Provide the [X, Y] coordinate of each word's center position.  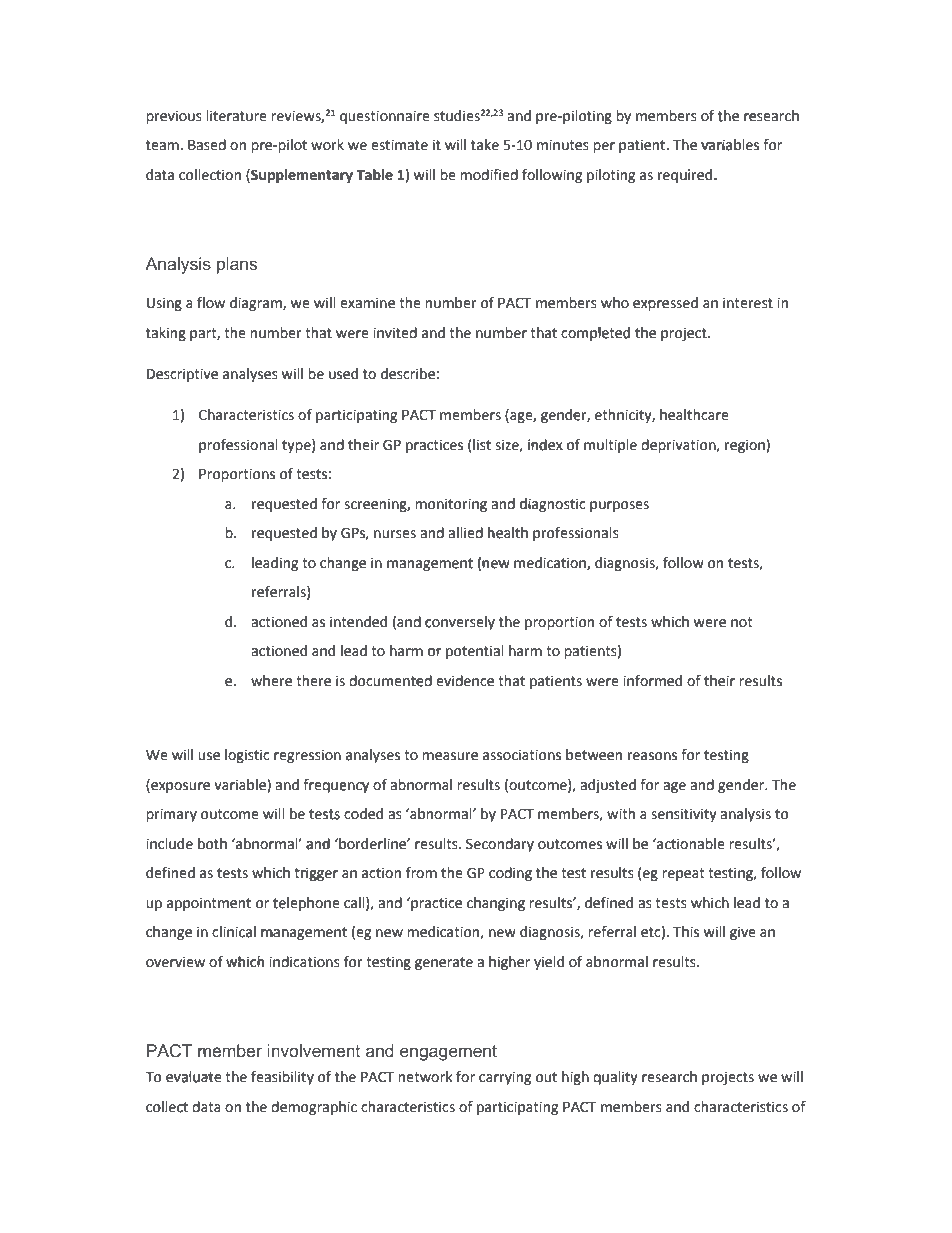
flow [211, 303]
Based [207, 145]
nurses [395, 534]
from [421, 873]
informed [652, 681]
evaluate [194, 1077]
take [485, 145]
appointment [209, 904]
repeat [683, 874]
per [604, 147]
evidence [464, 679]
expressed [665, 304]
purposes [619, 506]
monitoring [451, 505]
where [271, 681]
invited [395, 333]
